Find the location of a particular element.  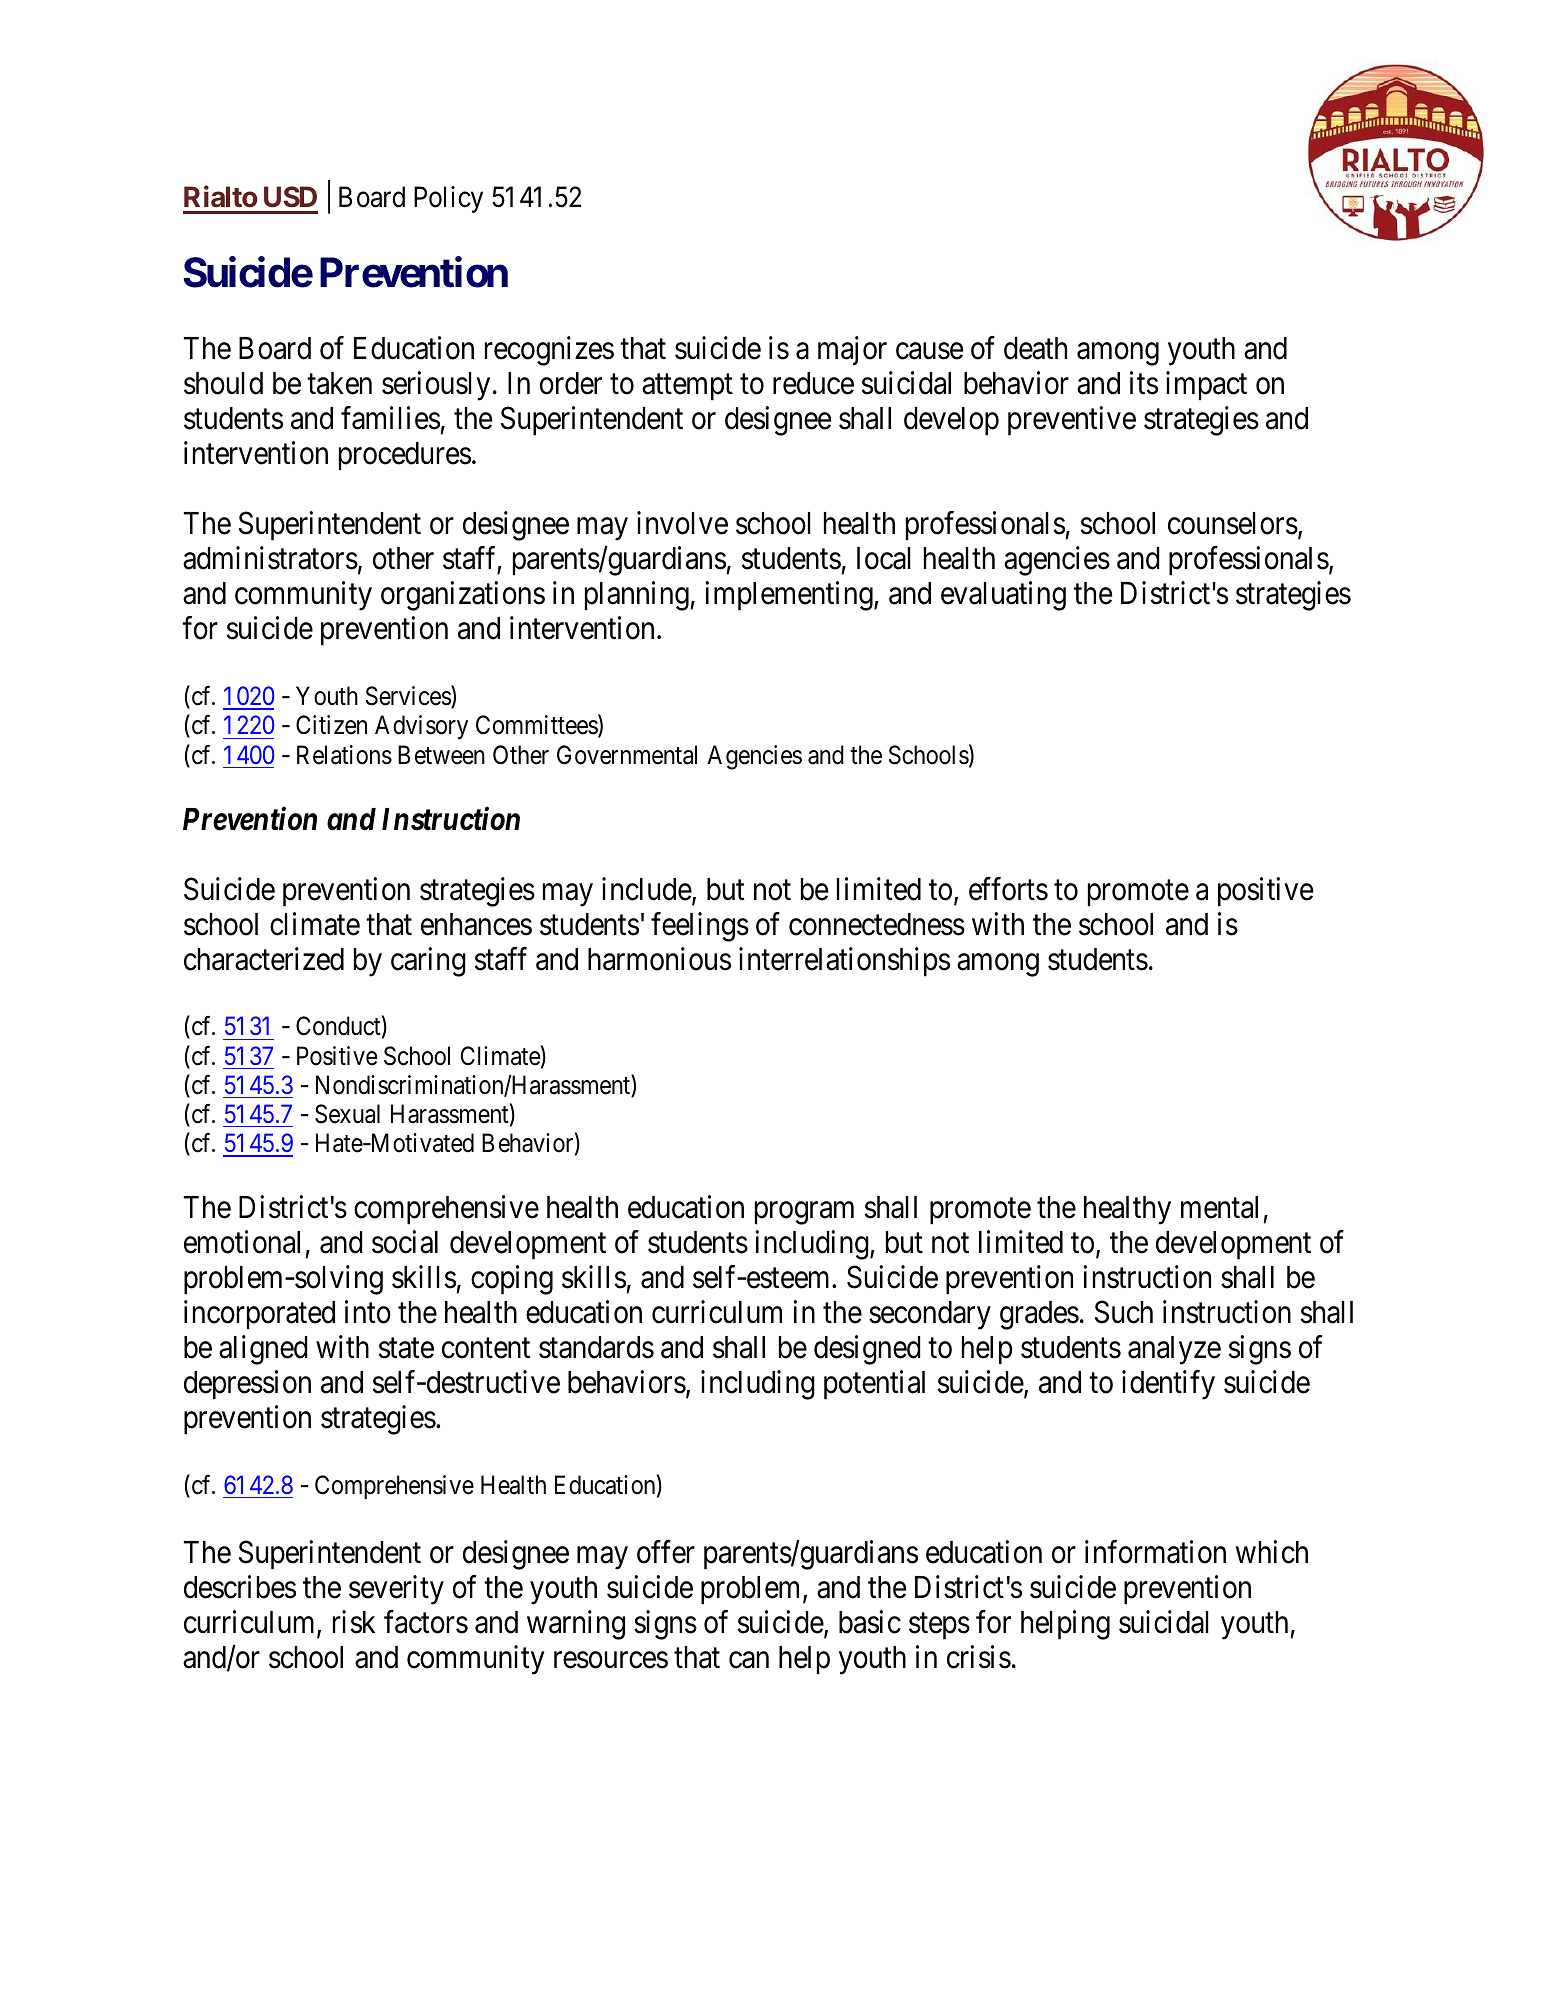

caring is located at coordinates (428, 962).
